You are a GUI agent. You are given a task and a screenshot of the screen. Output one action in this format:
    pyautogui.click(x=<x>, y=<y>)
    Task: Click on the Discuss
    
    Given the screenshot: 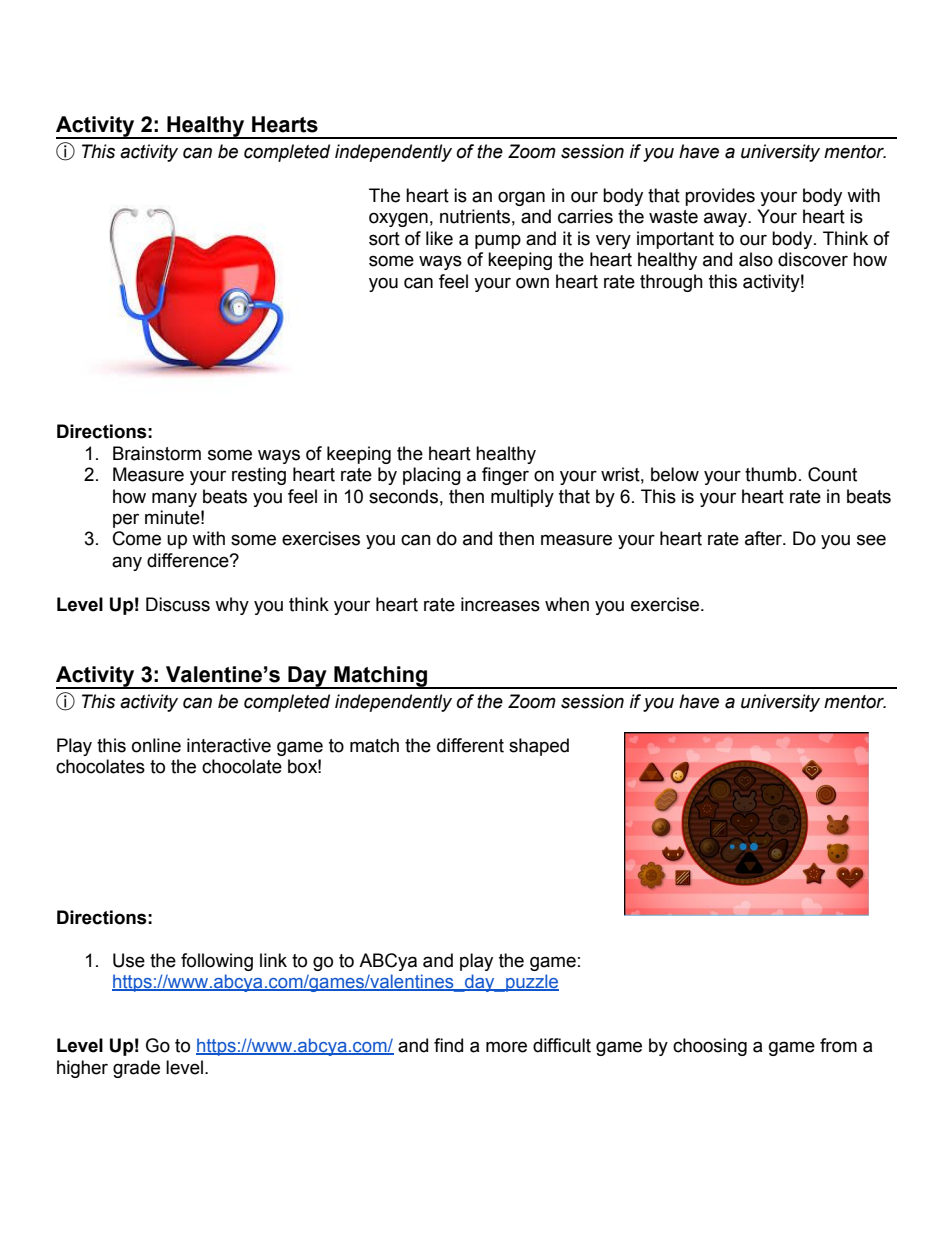 What is the action you would take?
    pyautogui.click(x=178, y=604)
